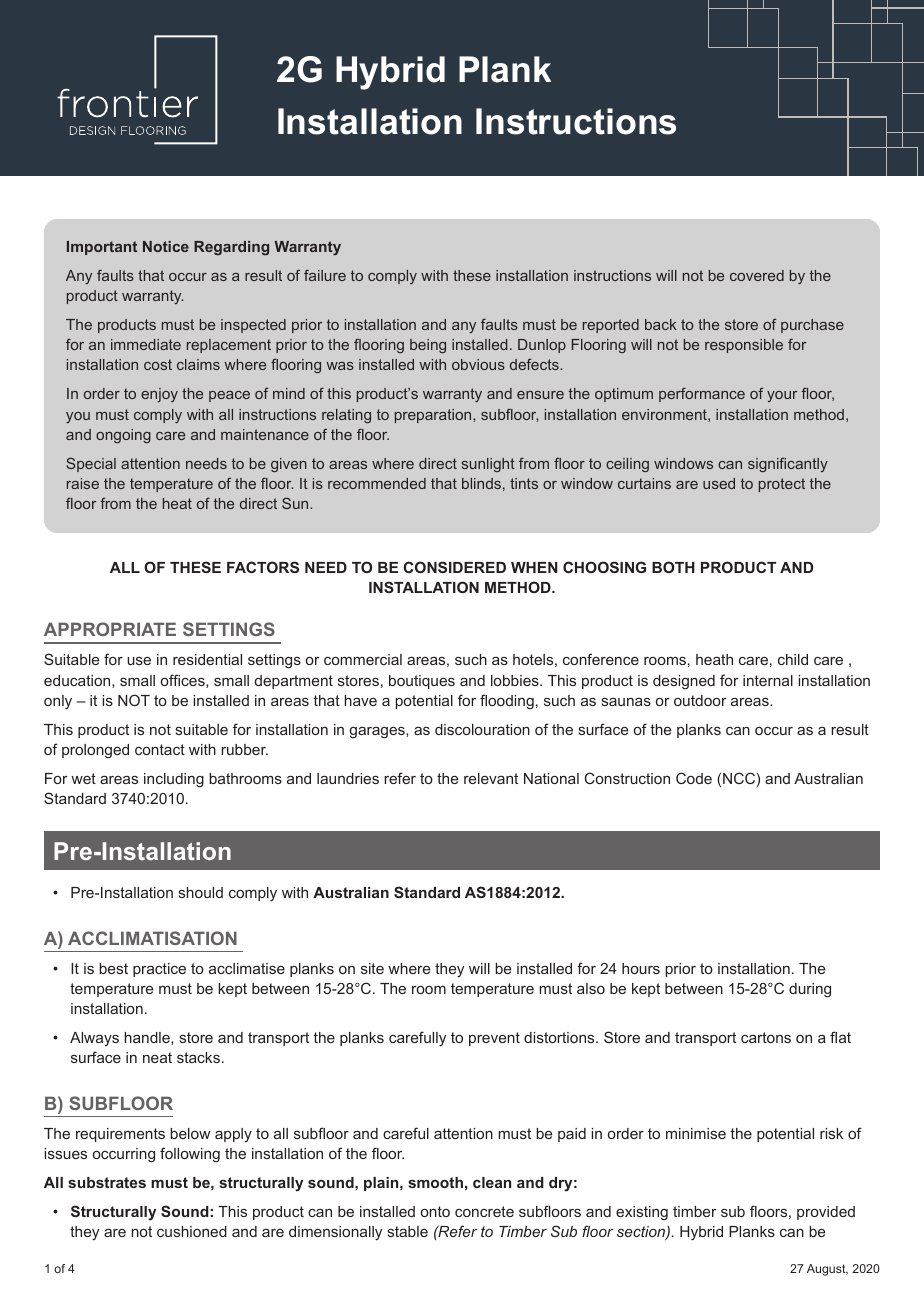 Image resolution: width=924 pixels, height=1308 pixels. What do you see at coordinates (408, 1231) in the screenshot?
I see `stable` at bounding box center [408, 1231].
